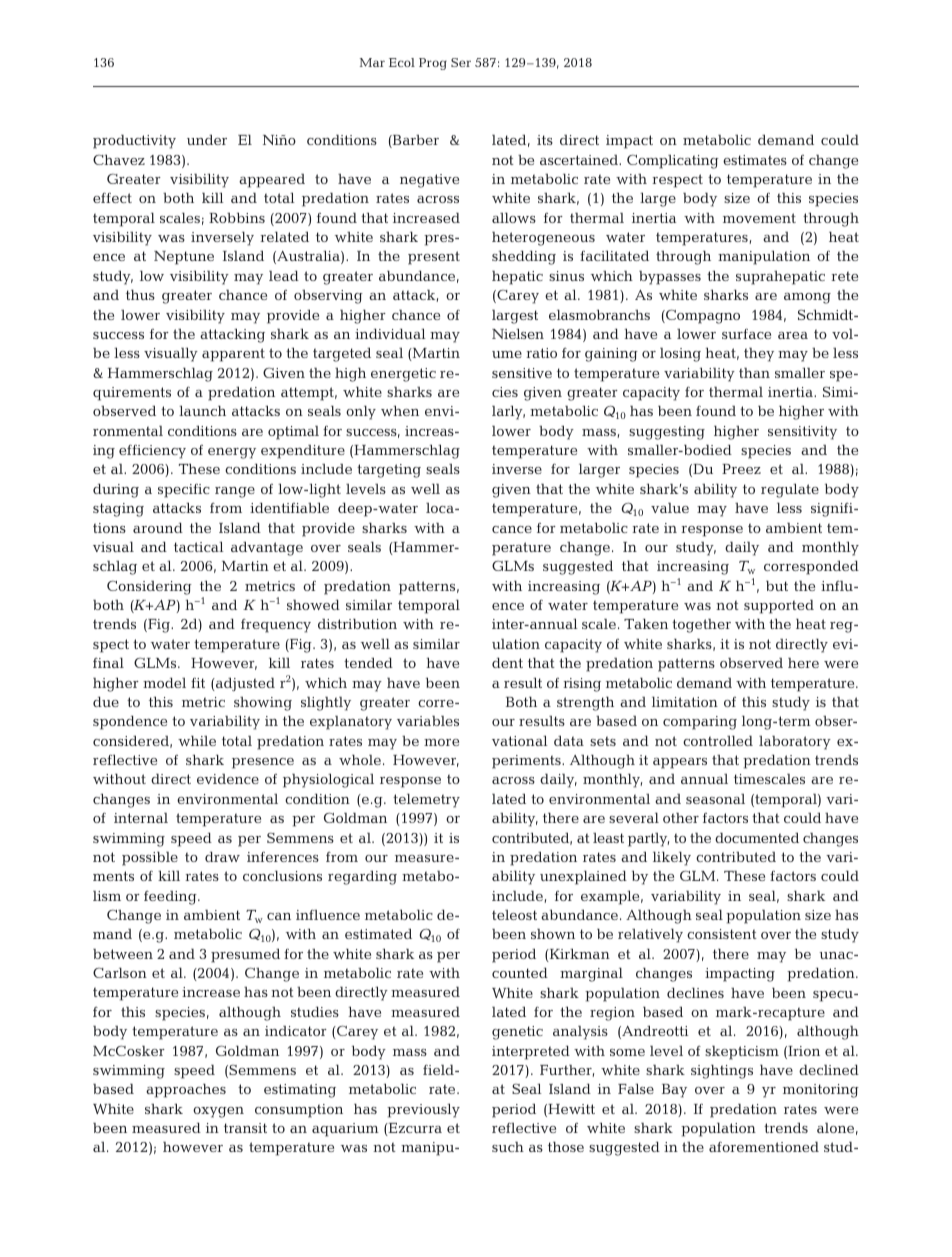 This page has height=1257, width=952. What do you see at coordinates (197, 740) in the page?
I see `while` at bounding box center [197, 740].
